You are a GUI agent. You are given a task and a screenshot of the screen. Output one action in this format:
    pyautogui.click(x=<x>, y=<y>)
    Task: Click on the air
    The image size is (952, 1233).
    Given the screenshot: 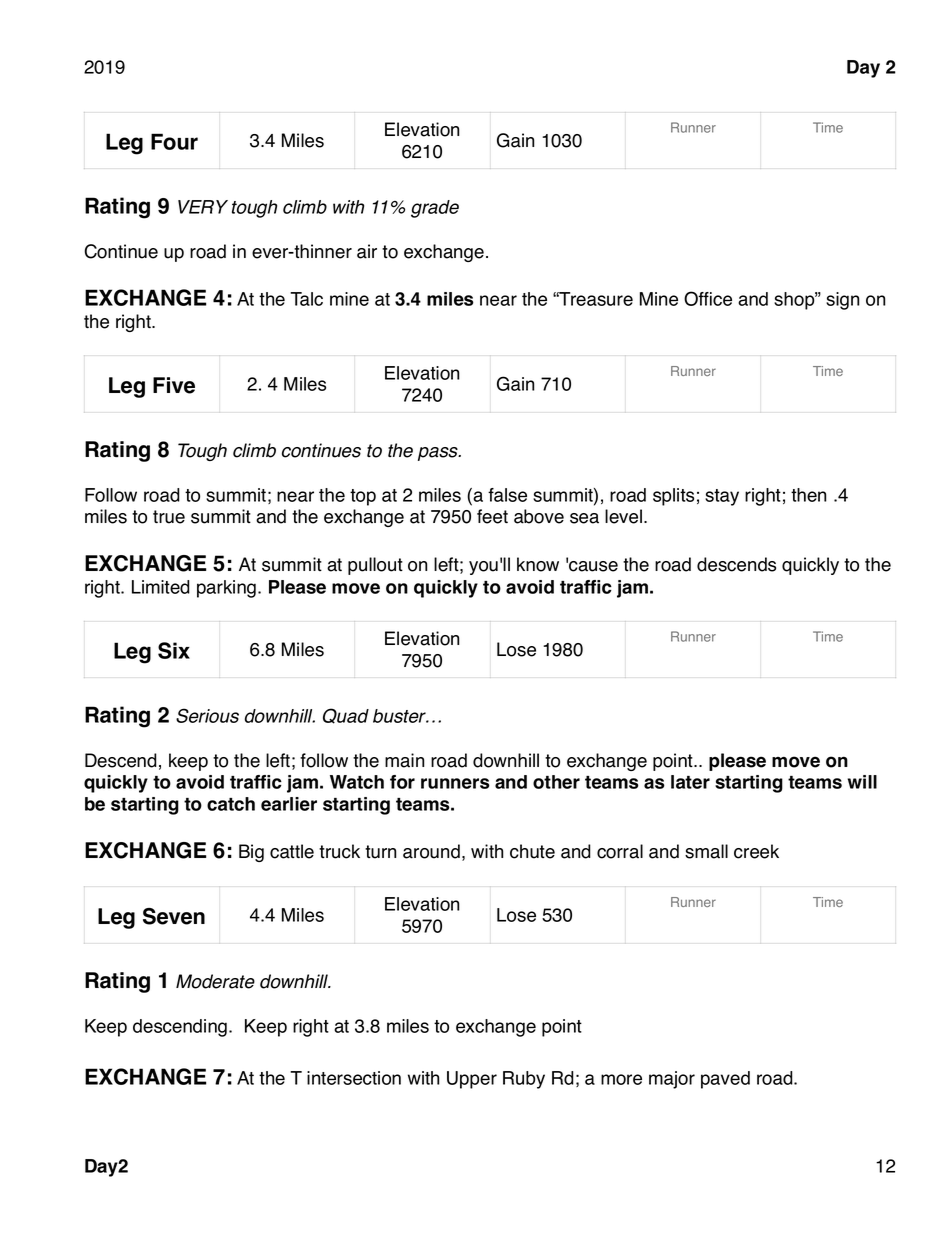 What is the action you would take?
    pyautogui.click(x=367, y=251)
